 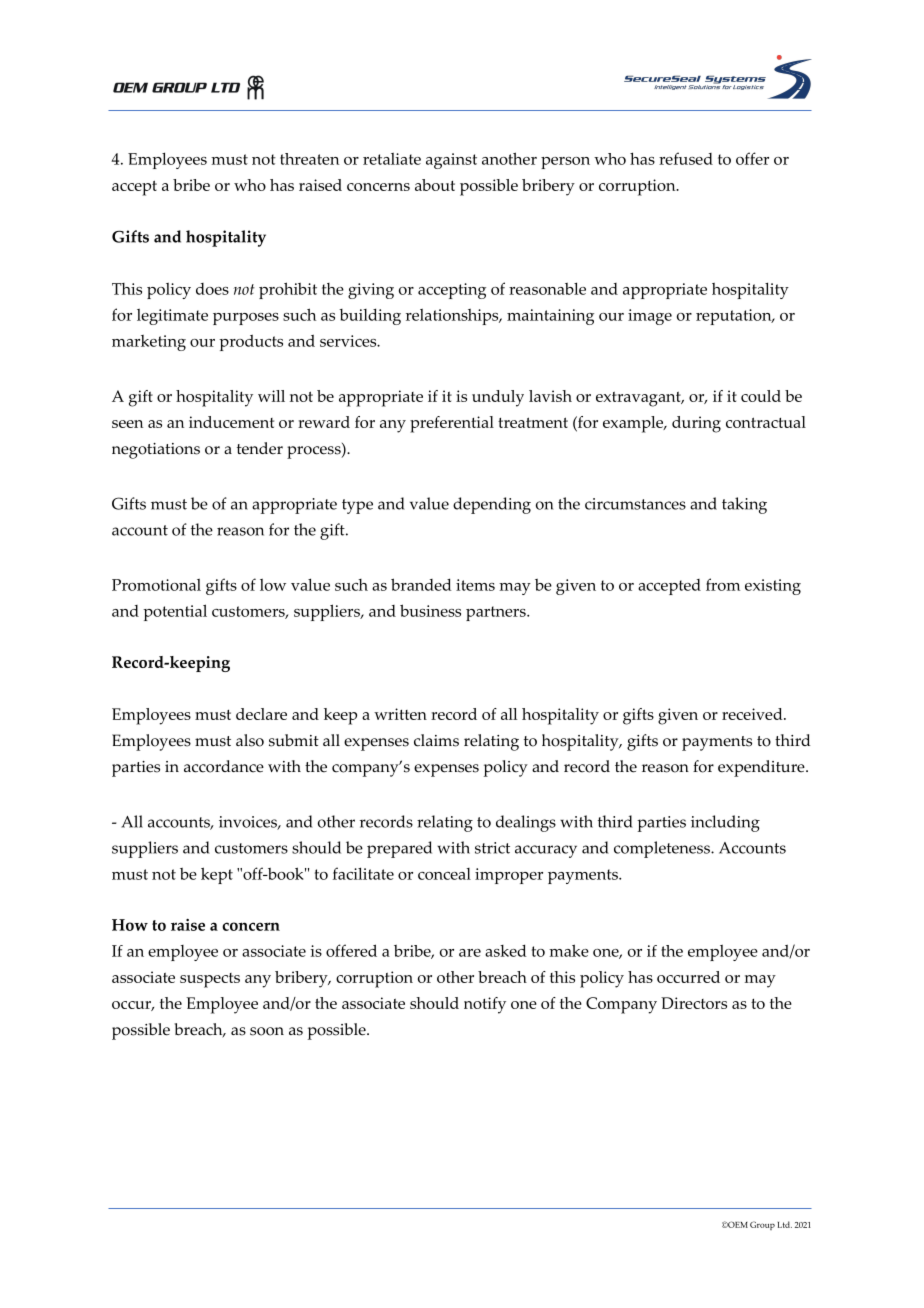 What do you see at coordinates (261, 714) in the screenshot?
I see `declare` at bounding box center [261, 714].
